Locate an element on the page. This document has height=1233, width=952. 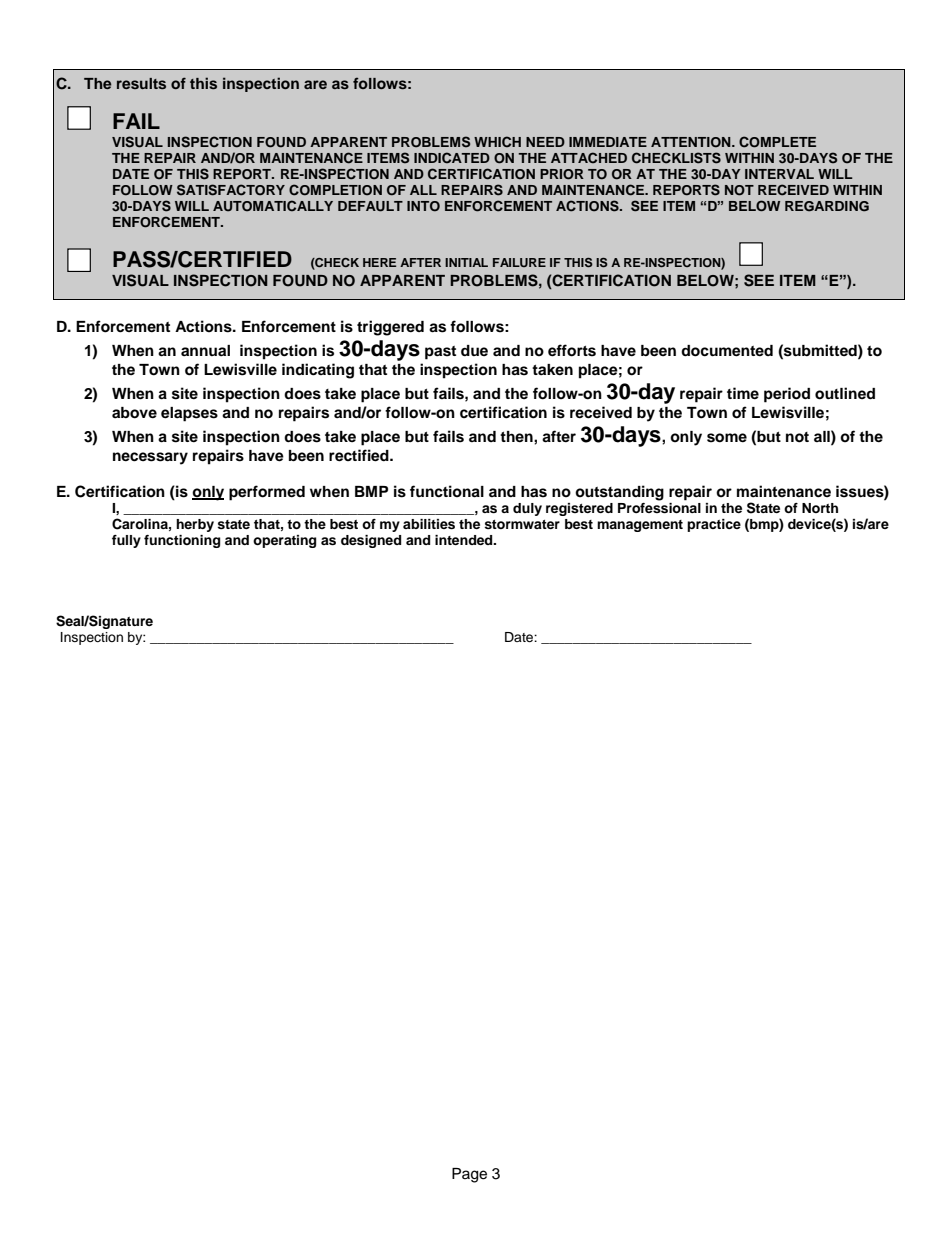
some is located at coordinates (727, 438).
